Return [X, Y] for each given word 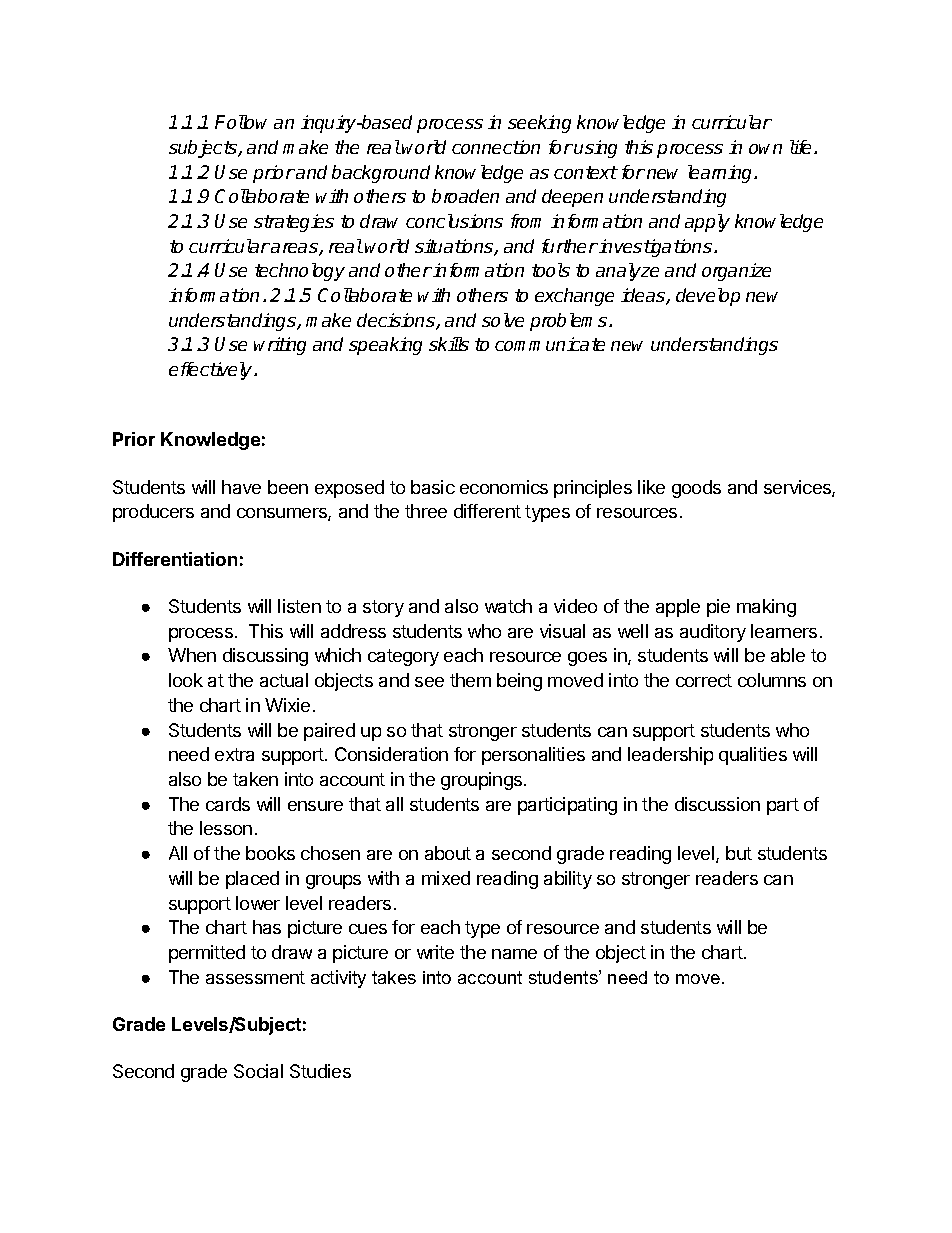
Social [258, 1071]
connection [496, 147]
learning [721, 174]
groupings [483, 781]
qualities [753, 756]
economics [504, 487]
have [241, 487]
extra [234, 754]
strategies [294, 223]
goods [696, 489]
